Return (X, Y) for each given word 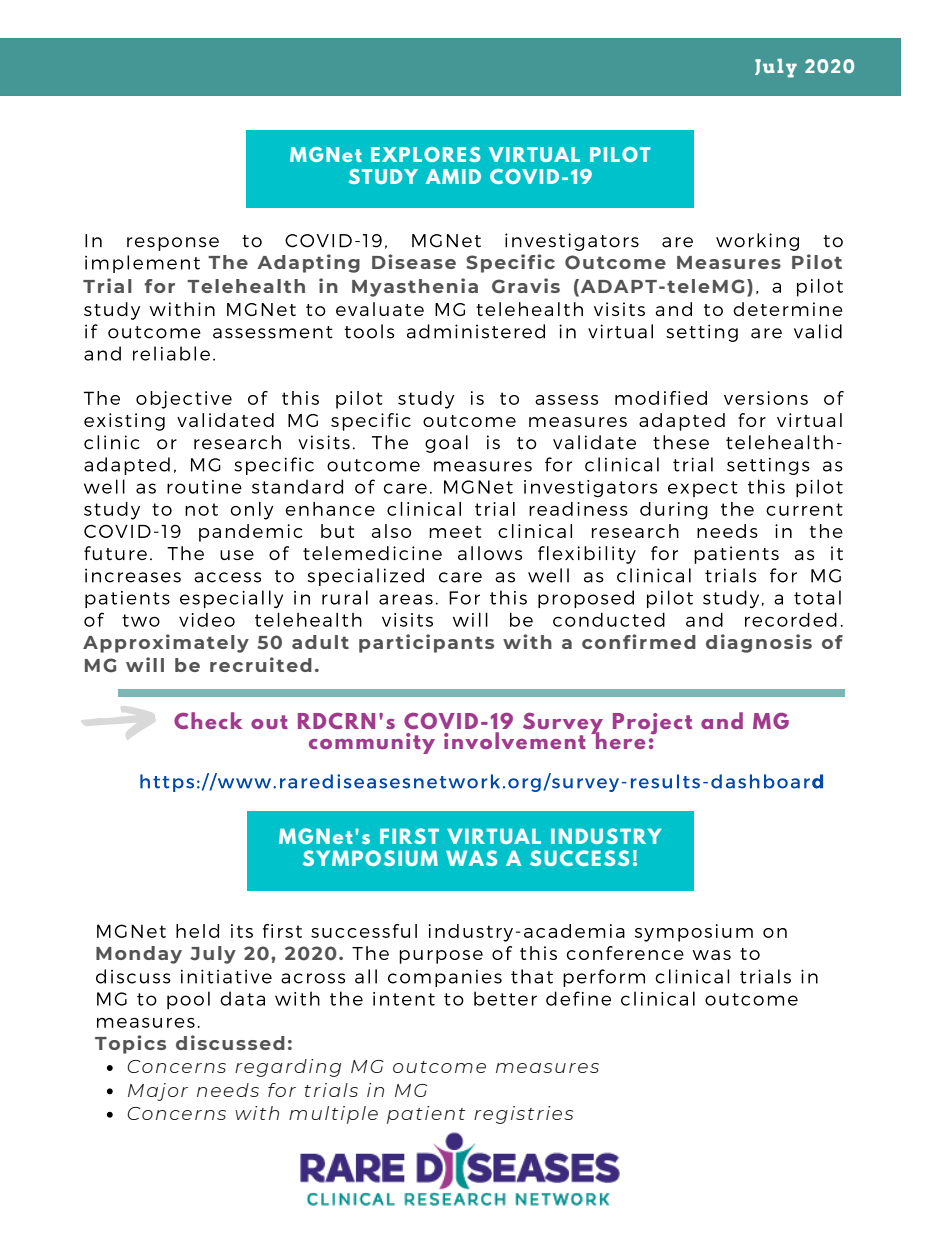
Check (208, 720)
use (237, 555)
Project (652, 723)
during (673, 511)
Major (158, 1092)
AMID (453, 176)
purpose (441, 957)
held (197, 931)
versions (766, 398)
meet (455, 531)
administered (476, 331)
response (173, 244)
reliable (171, 353)
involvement (515, 740)
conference (625, 953)
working (757, 242)
